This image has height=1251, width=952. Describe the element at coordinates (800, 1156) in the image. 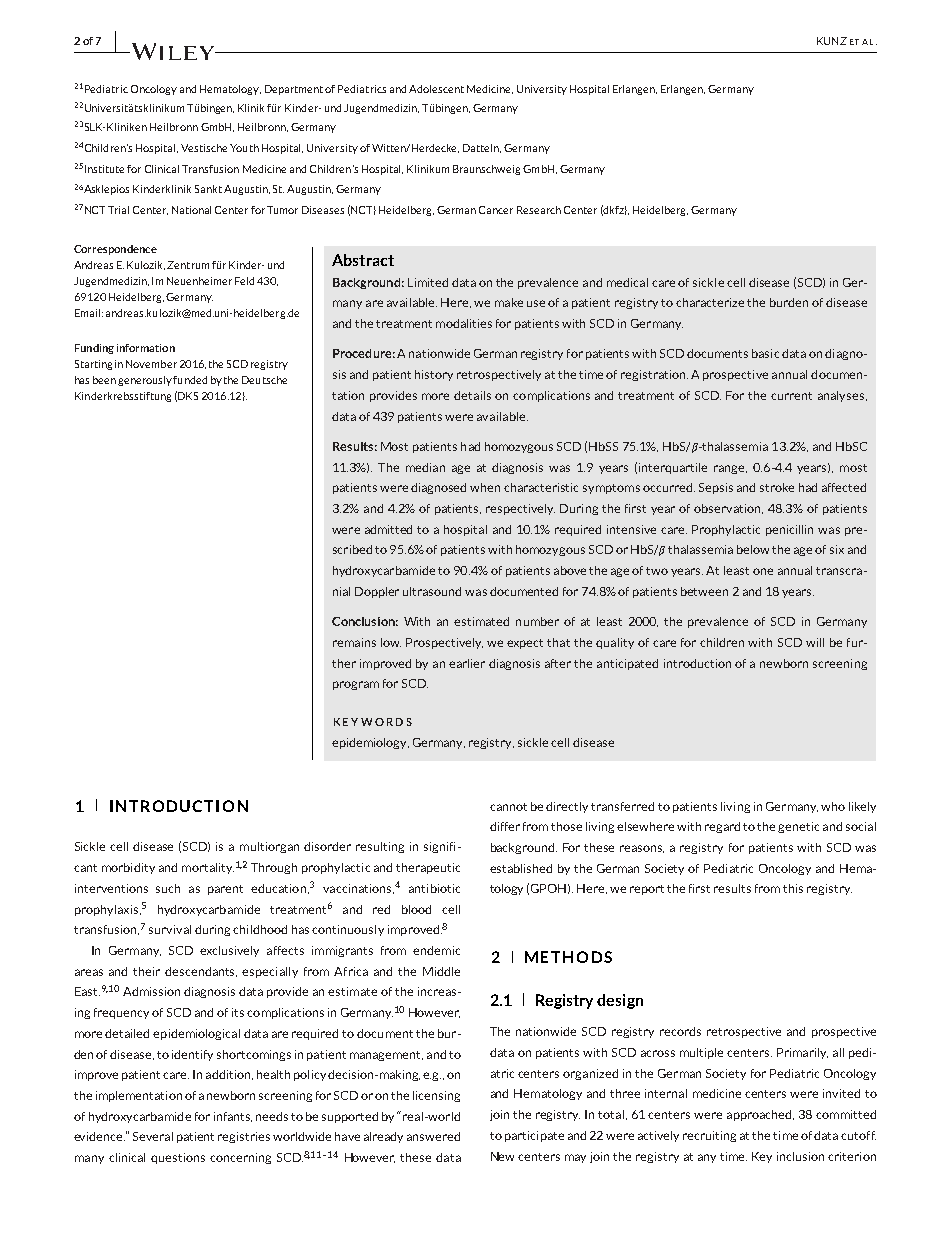

I see `inclusion` at that location.
